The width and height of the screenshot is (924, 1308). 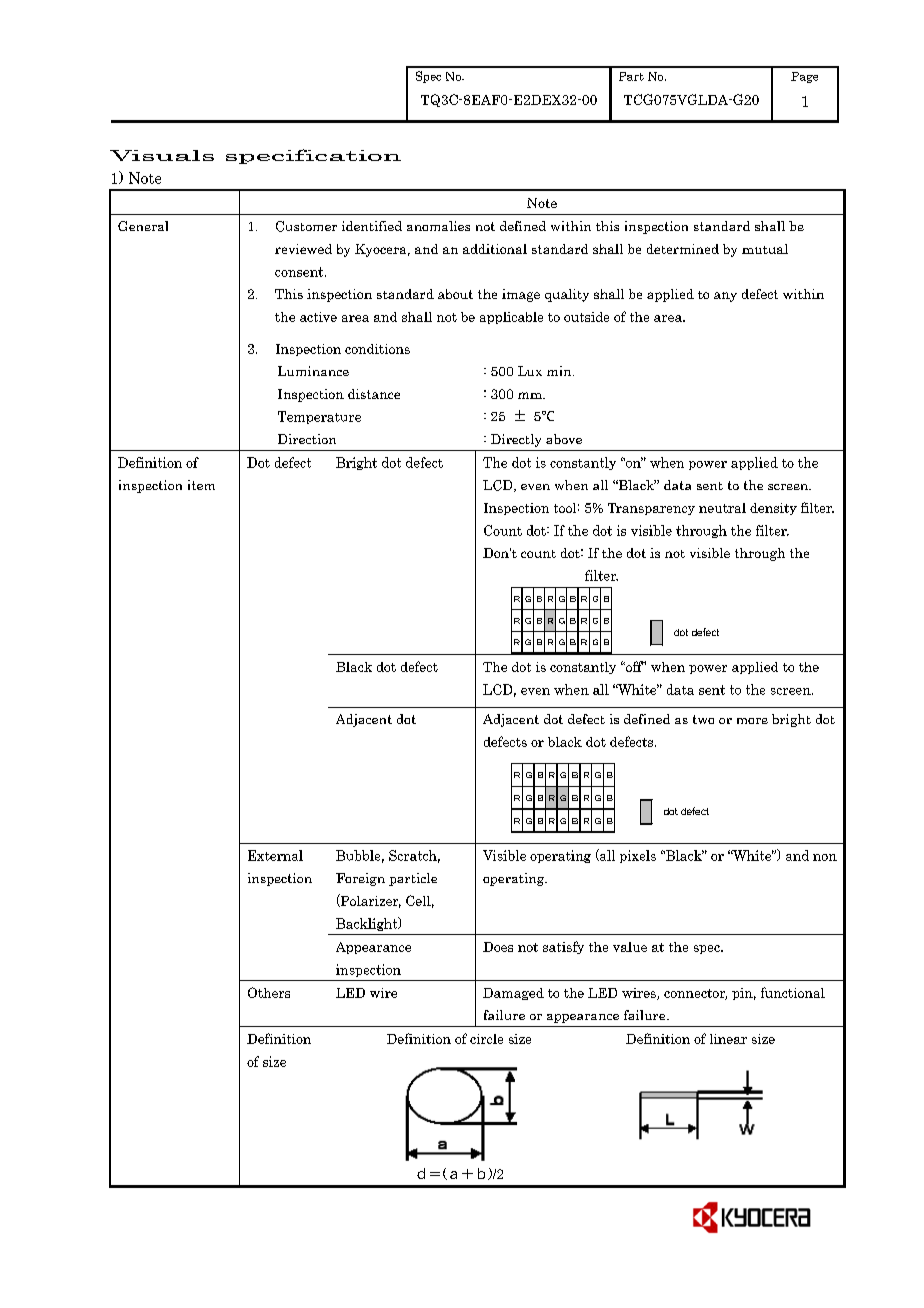 I want to click on Directly, so click(x=516, y=440).
